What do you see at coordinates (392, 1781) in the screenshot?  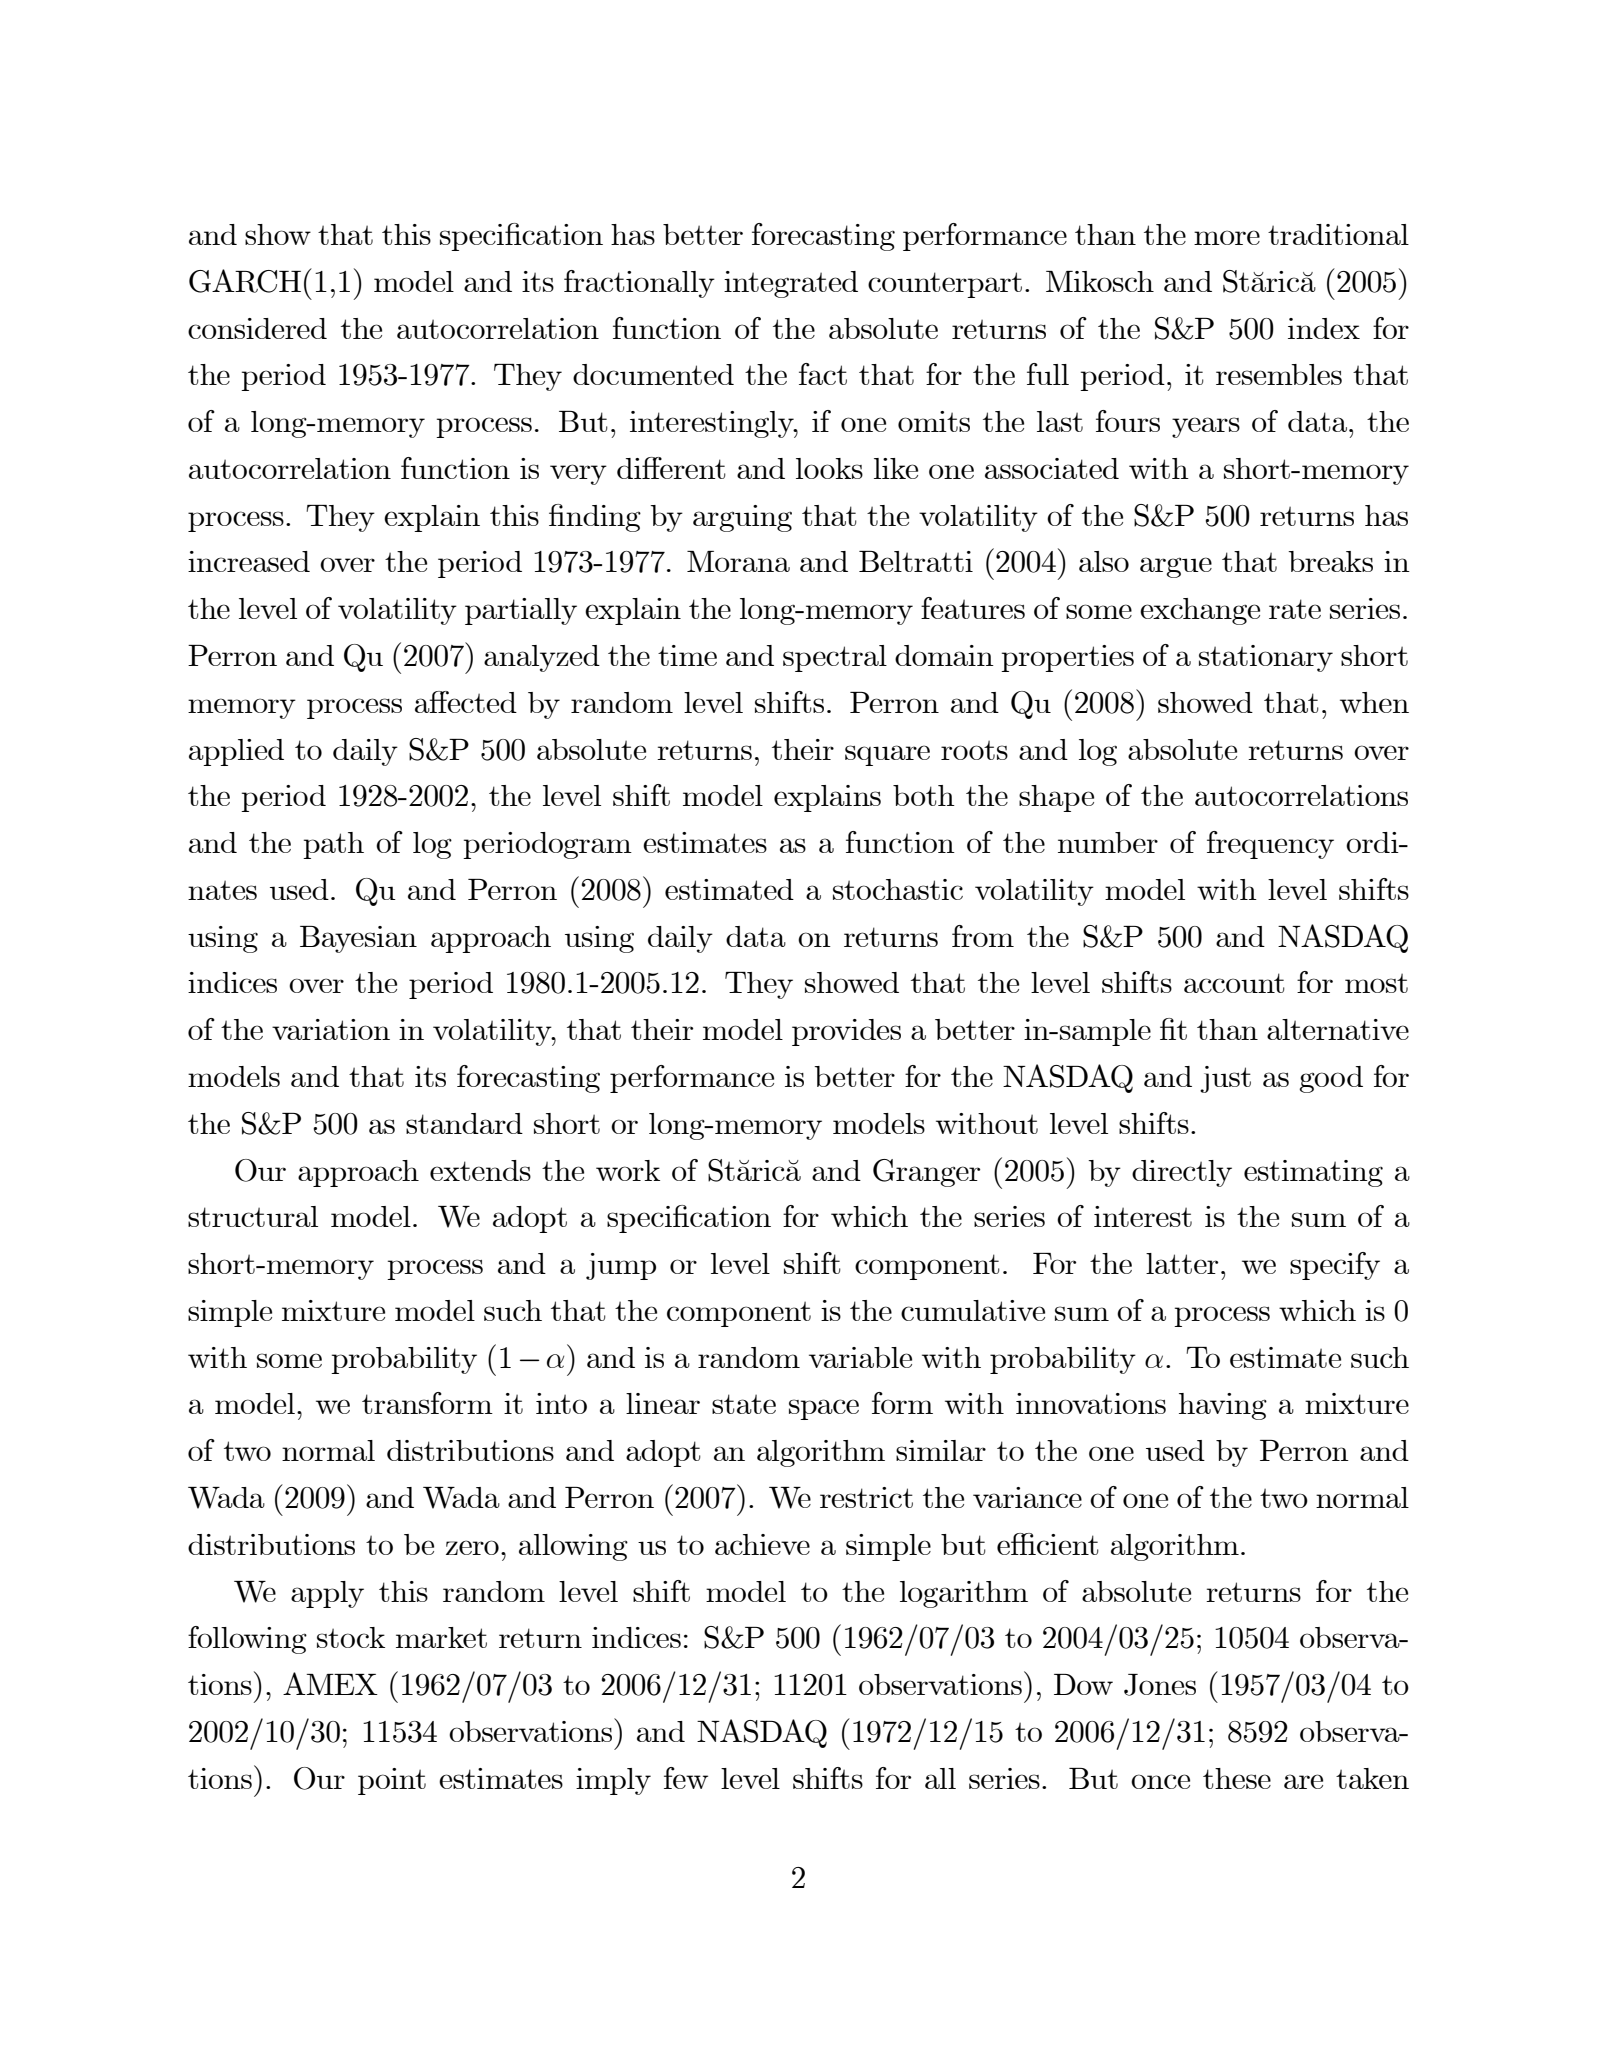 I see `point` at bounding box center [392, 1781].
